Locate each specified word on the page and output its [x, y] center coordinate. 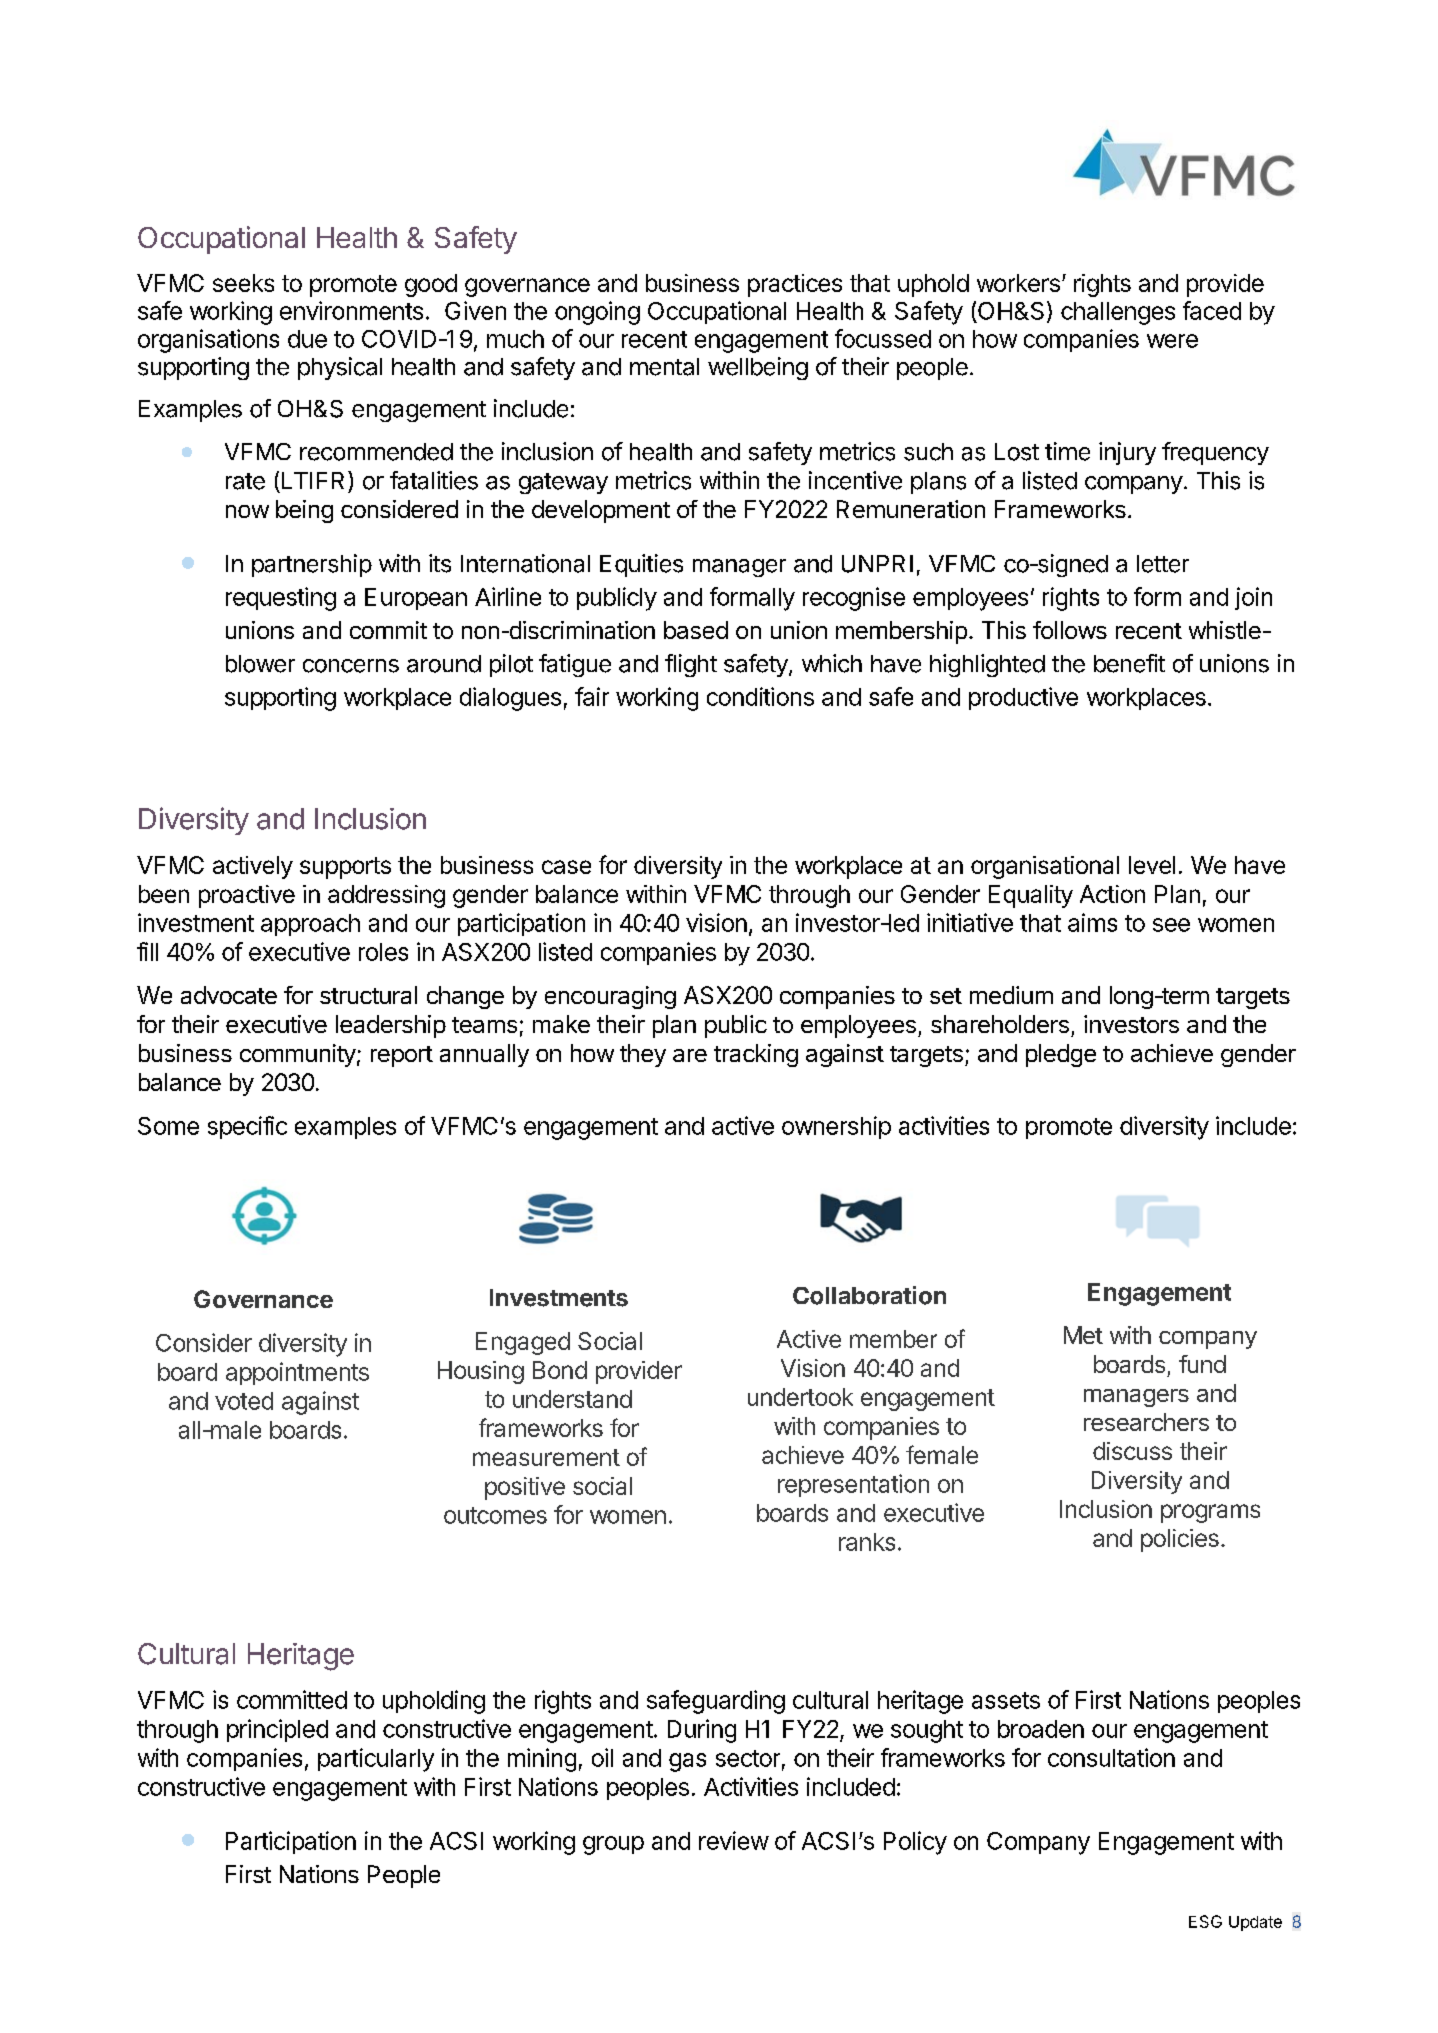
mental [664, 367]
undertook [800, 1397]
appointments [297, 1373]
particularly [376, 1760]
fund [1202, 1364]
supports [345, 868]
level [1152, 865]
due [307, 339]
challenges [1118, 313]
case [566, 867]
